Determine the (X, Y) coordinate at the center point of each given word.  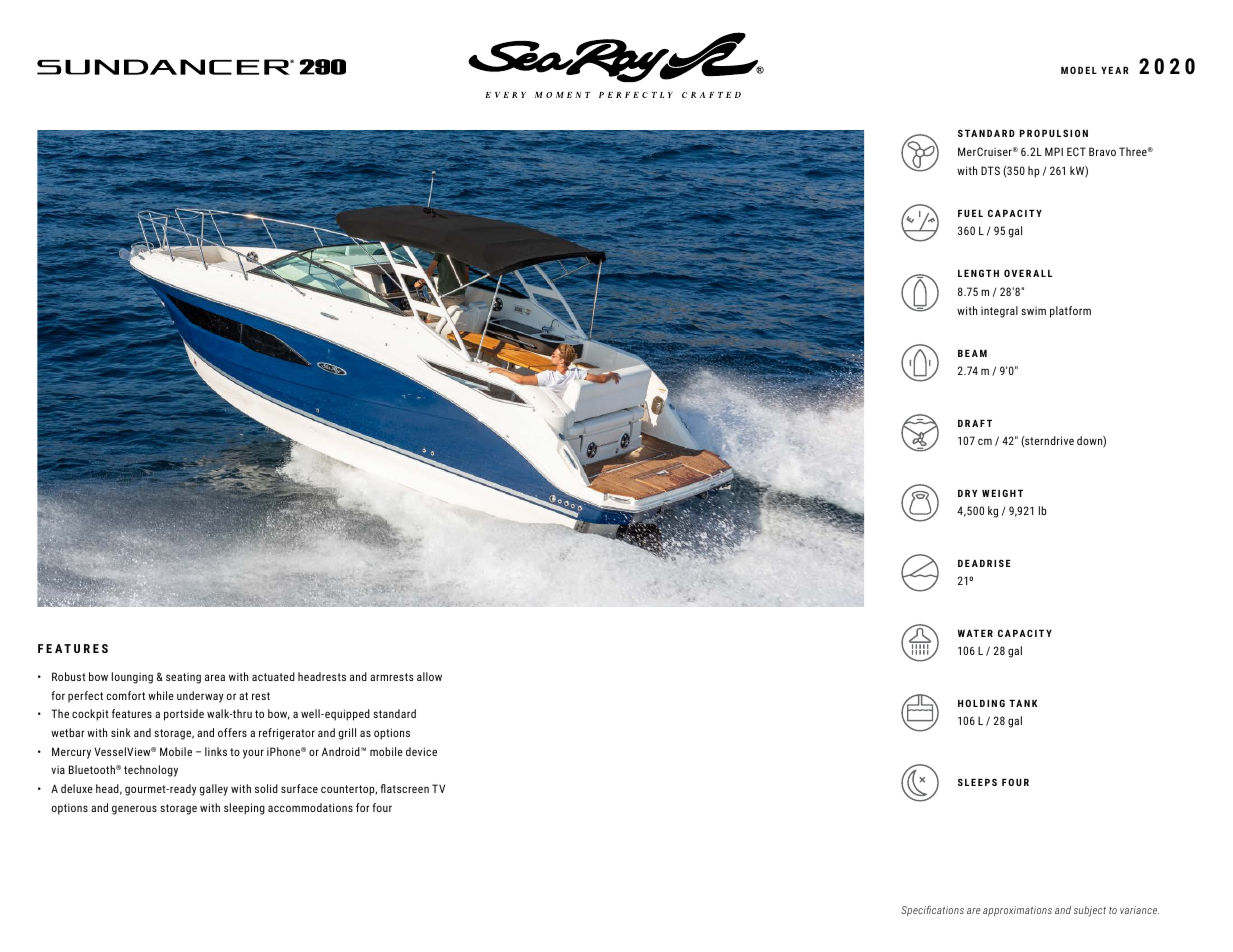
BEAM (972, 353)
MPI (1054, 151)
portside (184, 715)
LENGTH (978, 273)
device (421, 751)
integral (999, 312)
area (215, 677)
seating (183, 678)
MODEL (1079, 70)
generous (134, 810)
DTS (990, 170)
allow (429, 676)
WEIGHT (1002, 493)
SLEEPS (977, 782)
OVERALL (1028, 273)
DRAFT (975, 423)
